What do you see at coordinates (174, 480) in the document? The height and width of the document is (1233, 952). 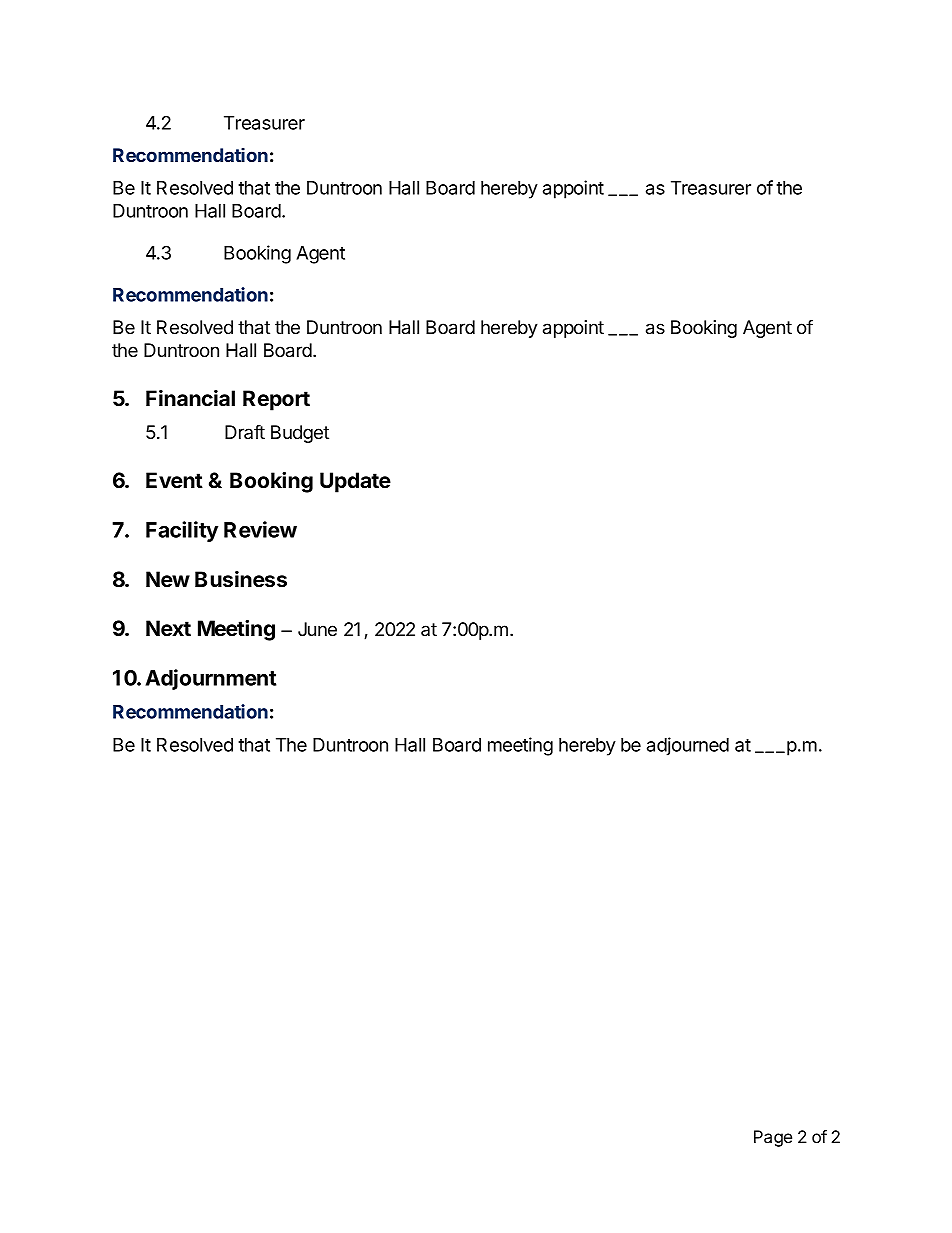 I see `Event` at bounding box center [174, 480].
